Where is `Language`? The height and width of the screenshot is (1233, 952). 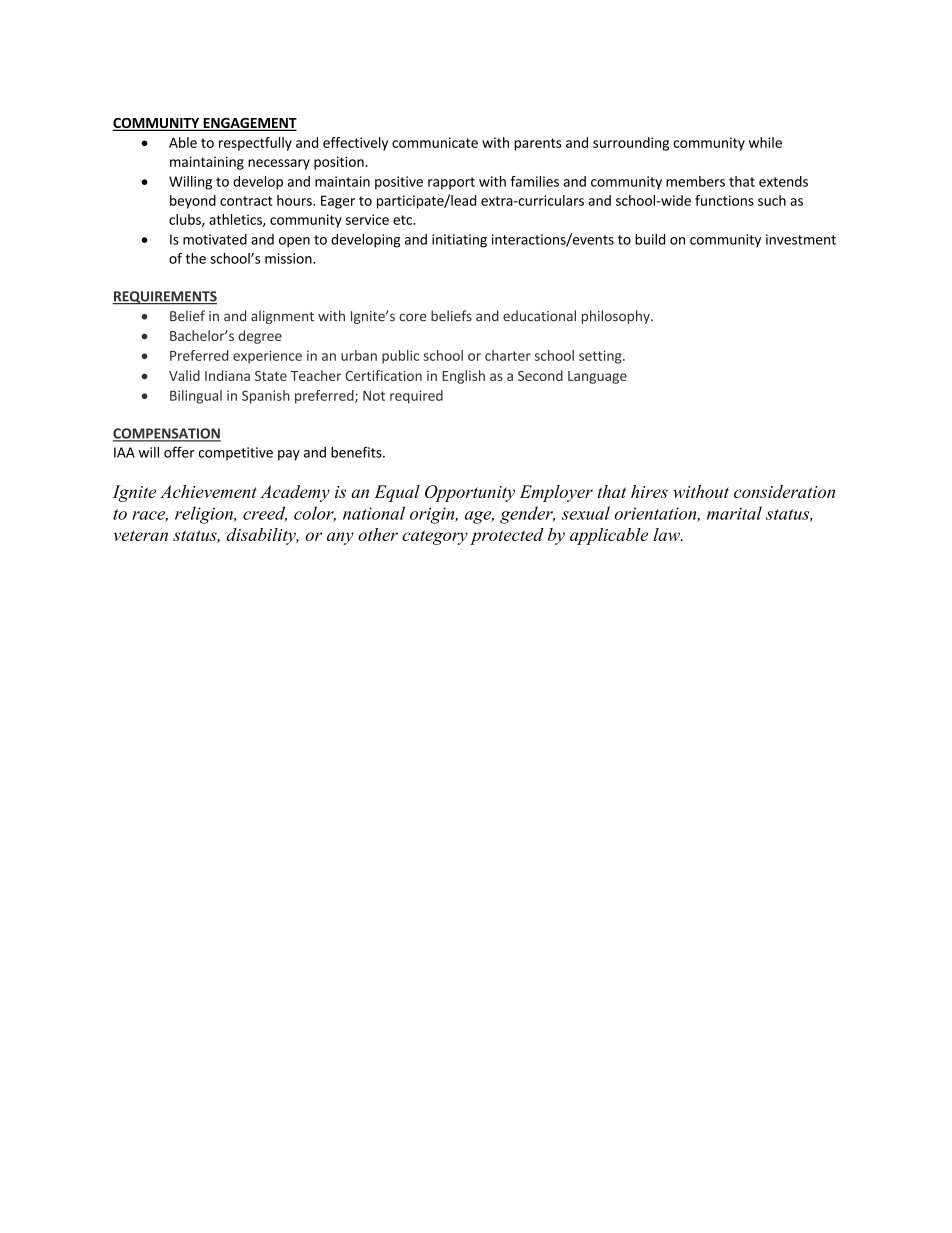 Language is located at coordinates (597, 377).
